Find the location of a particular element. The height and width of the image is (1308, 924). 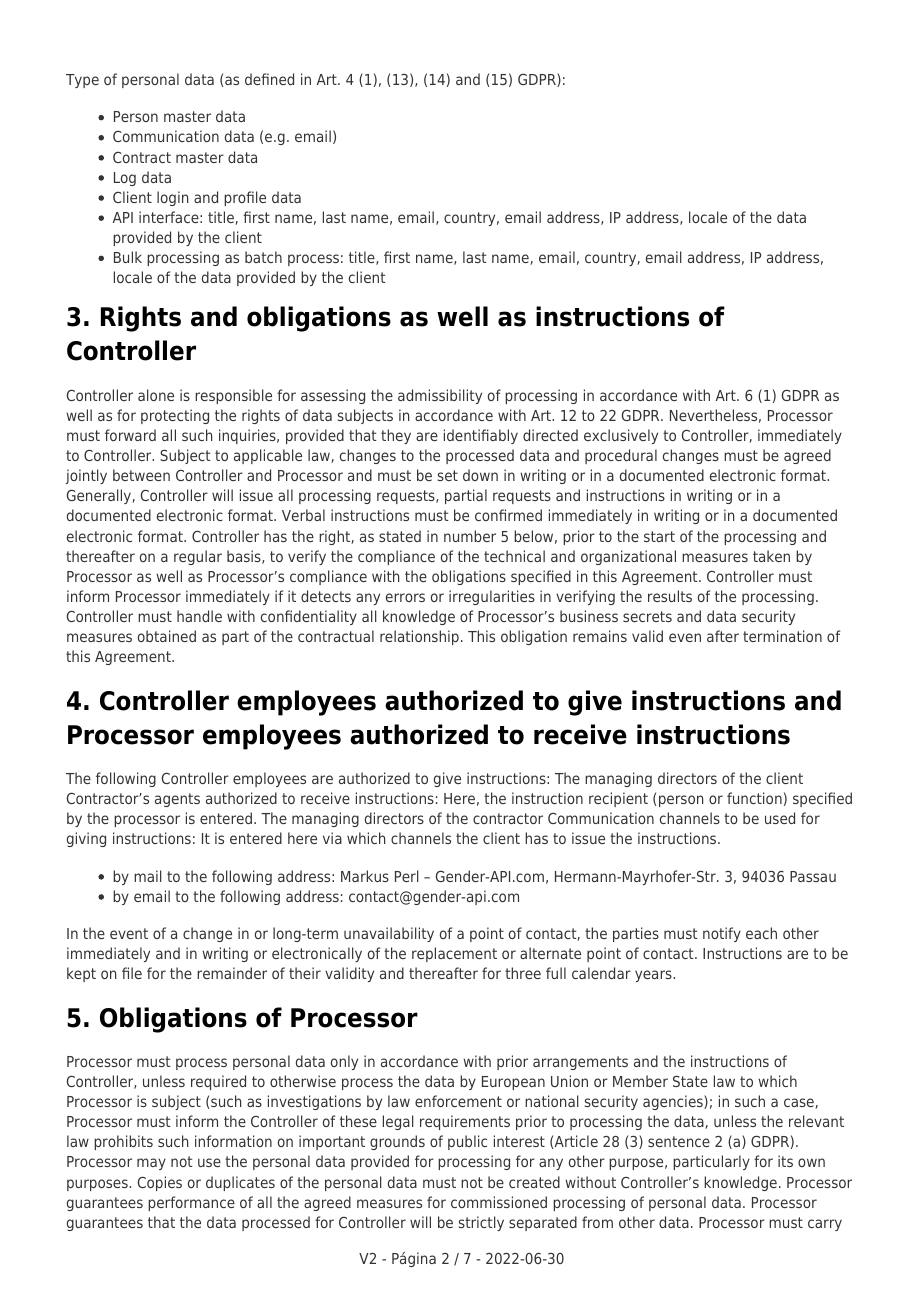

results is located at coordinates (670, 596).
